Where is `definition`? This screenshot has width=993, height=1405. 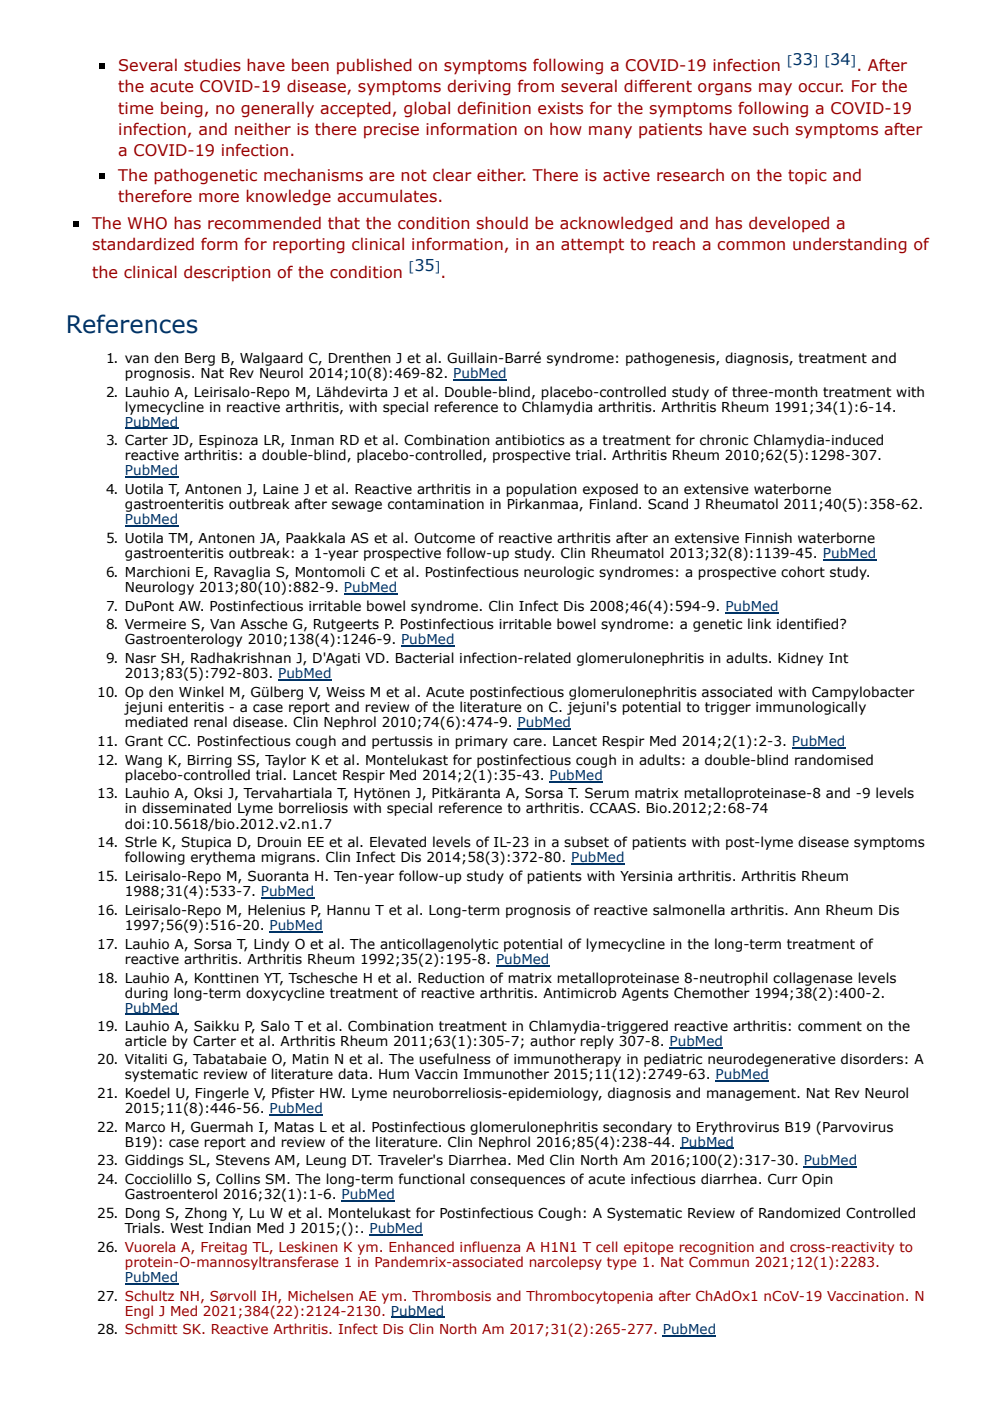
definition is located at coordinates (494, 108).
